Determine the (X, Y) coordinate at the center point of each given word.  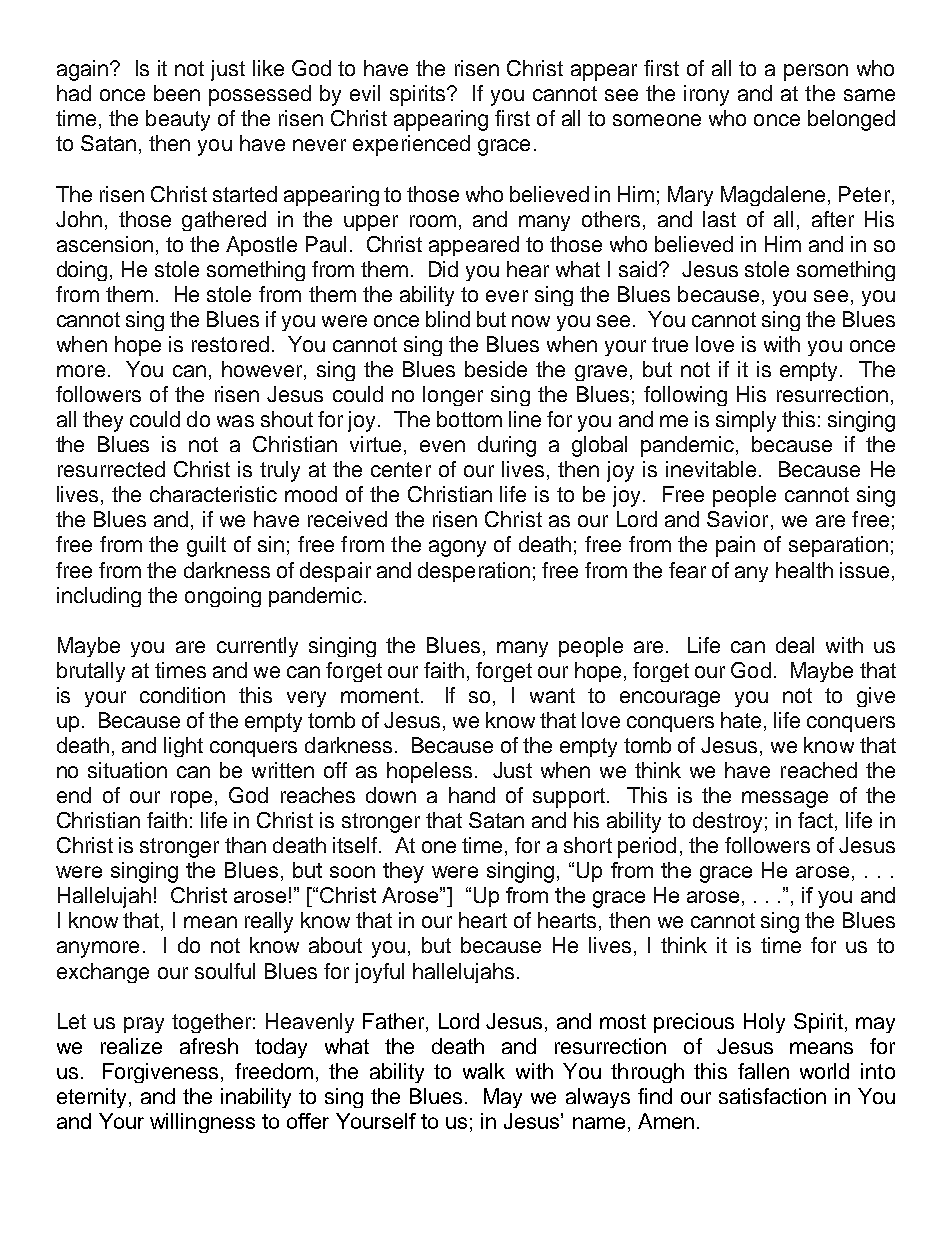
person (816, 72)
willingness (202, 1123)
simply (746, 421)
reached (819, 770)
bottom (469, 419)
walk (484, 1071)
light (183, 747)
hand (472, 795)
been (177, 93)
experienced (411, 145)
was (235, 421)
